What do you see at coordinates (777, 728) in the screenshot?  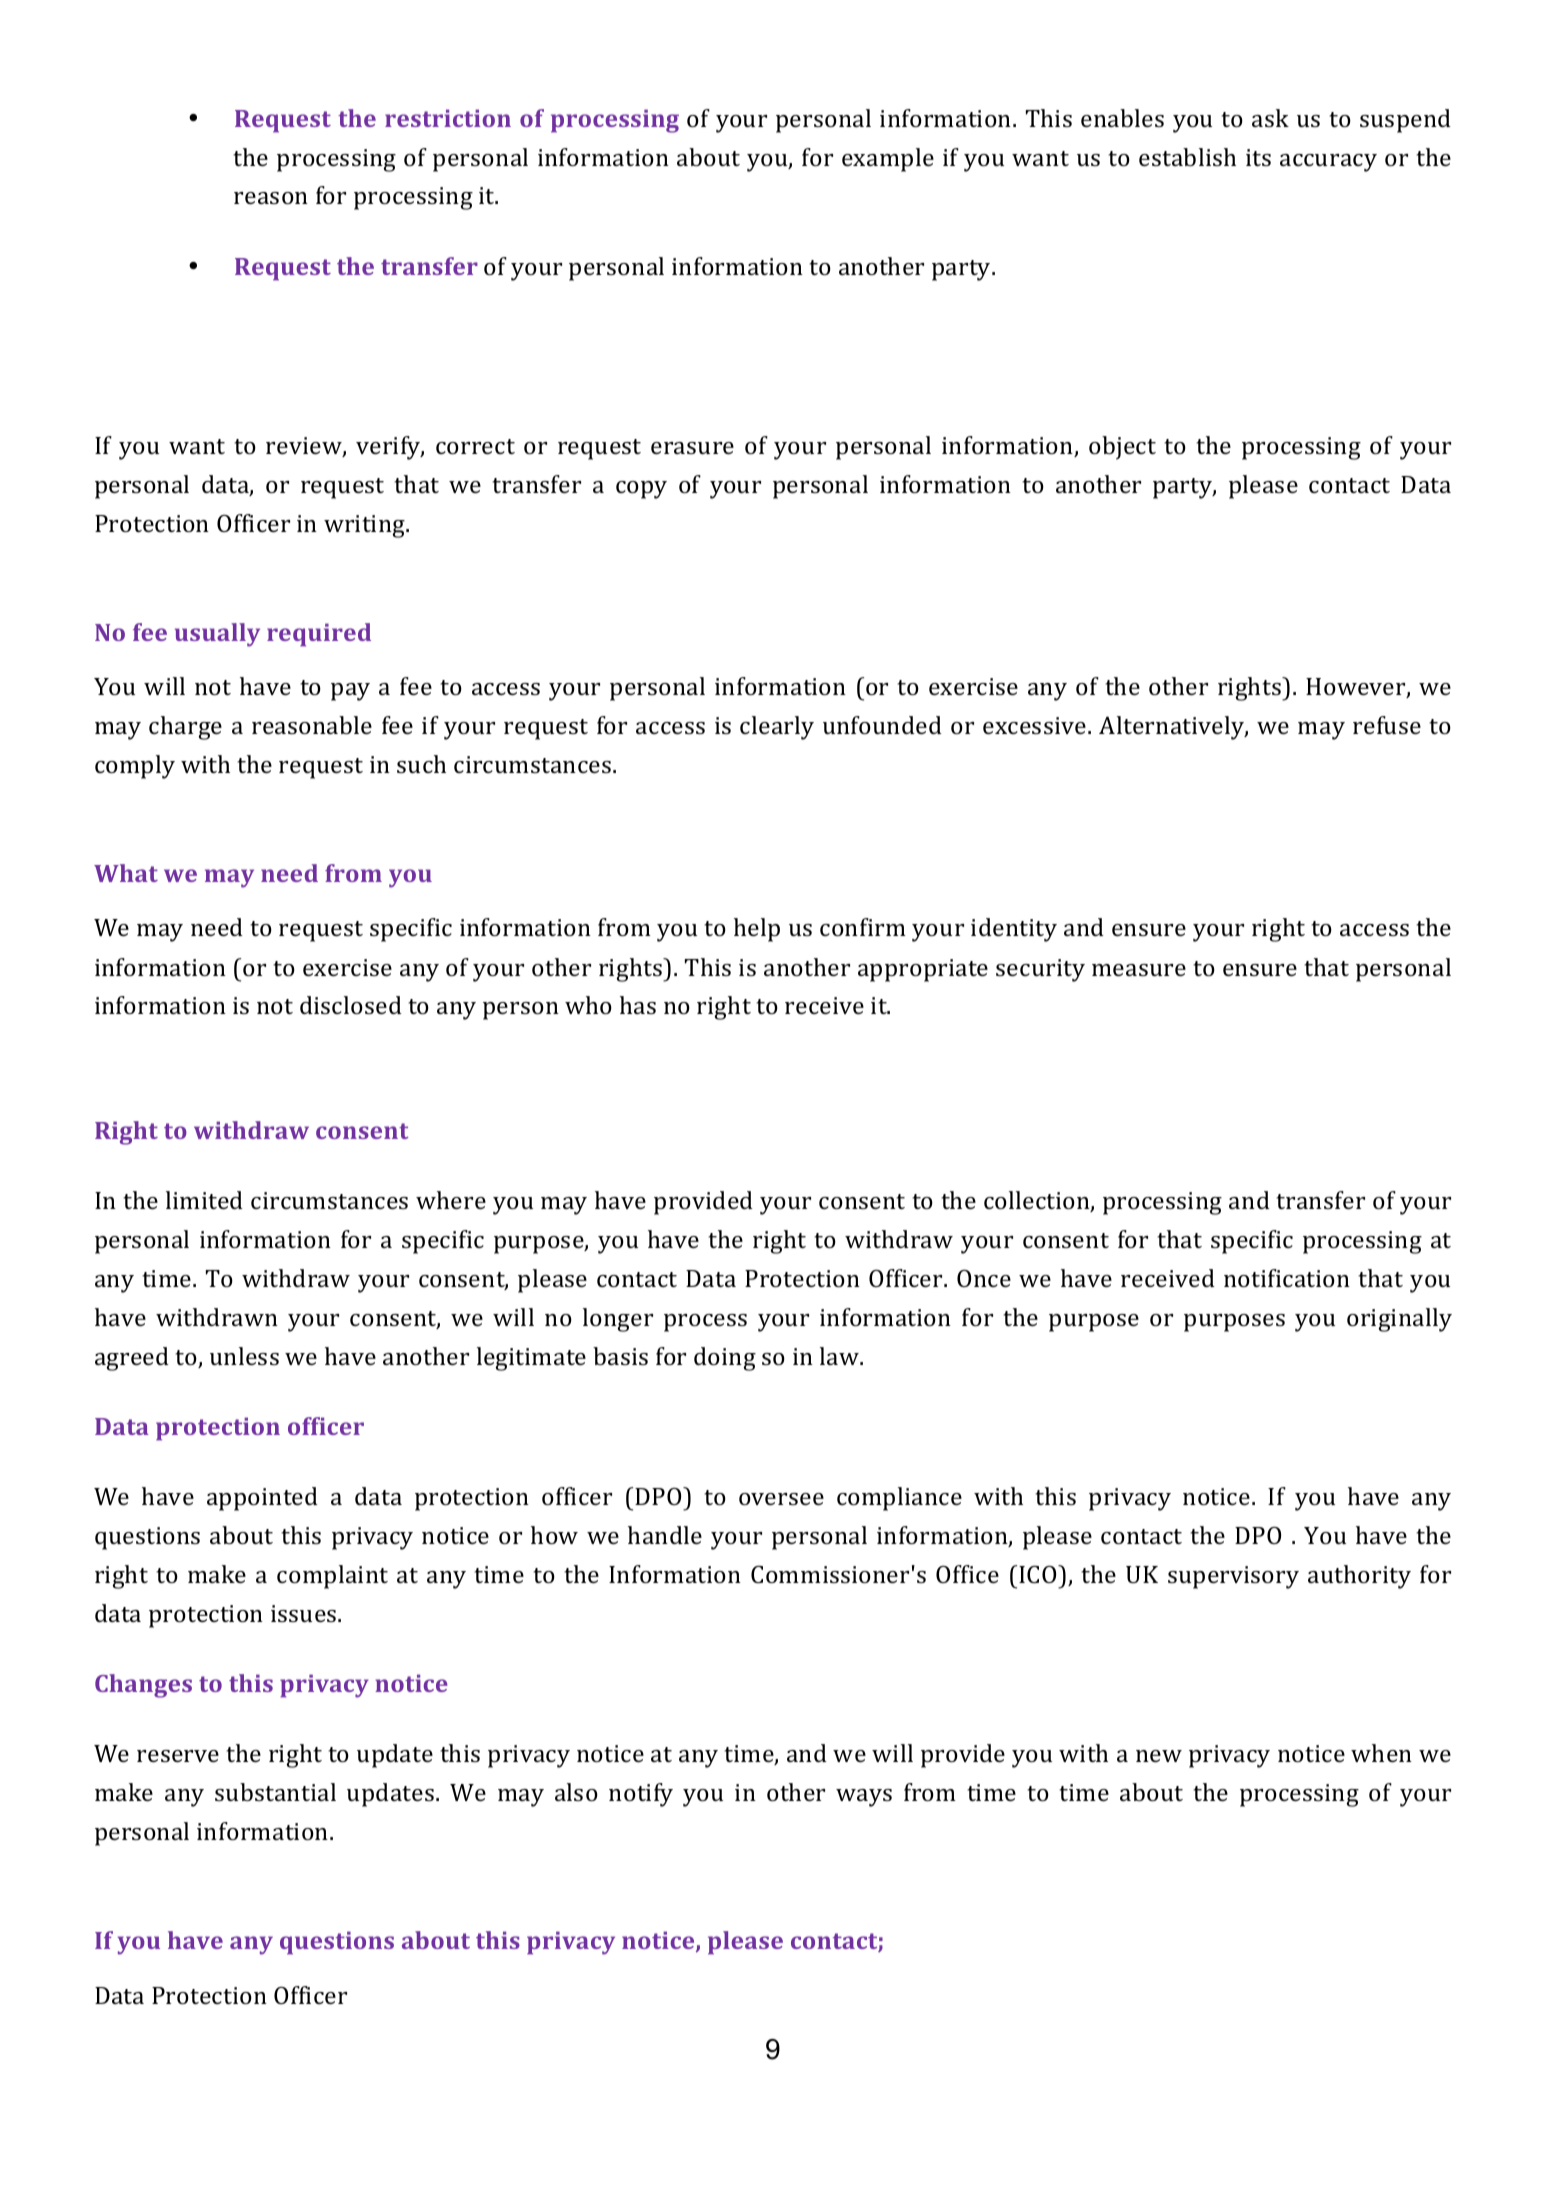 I see `clearly` at bounding box center [777, 728].
